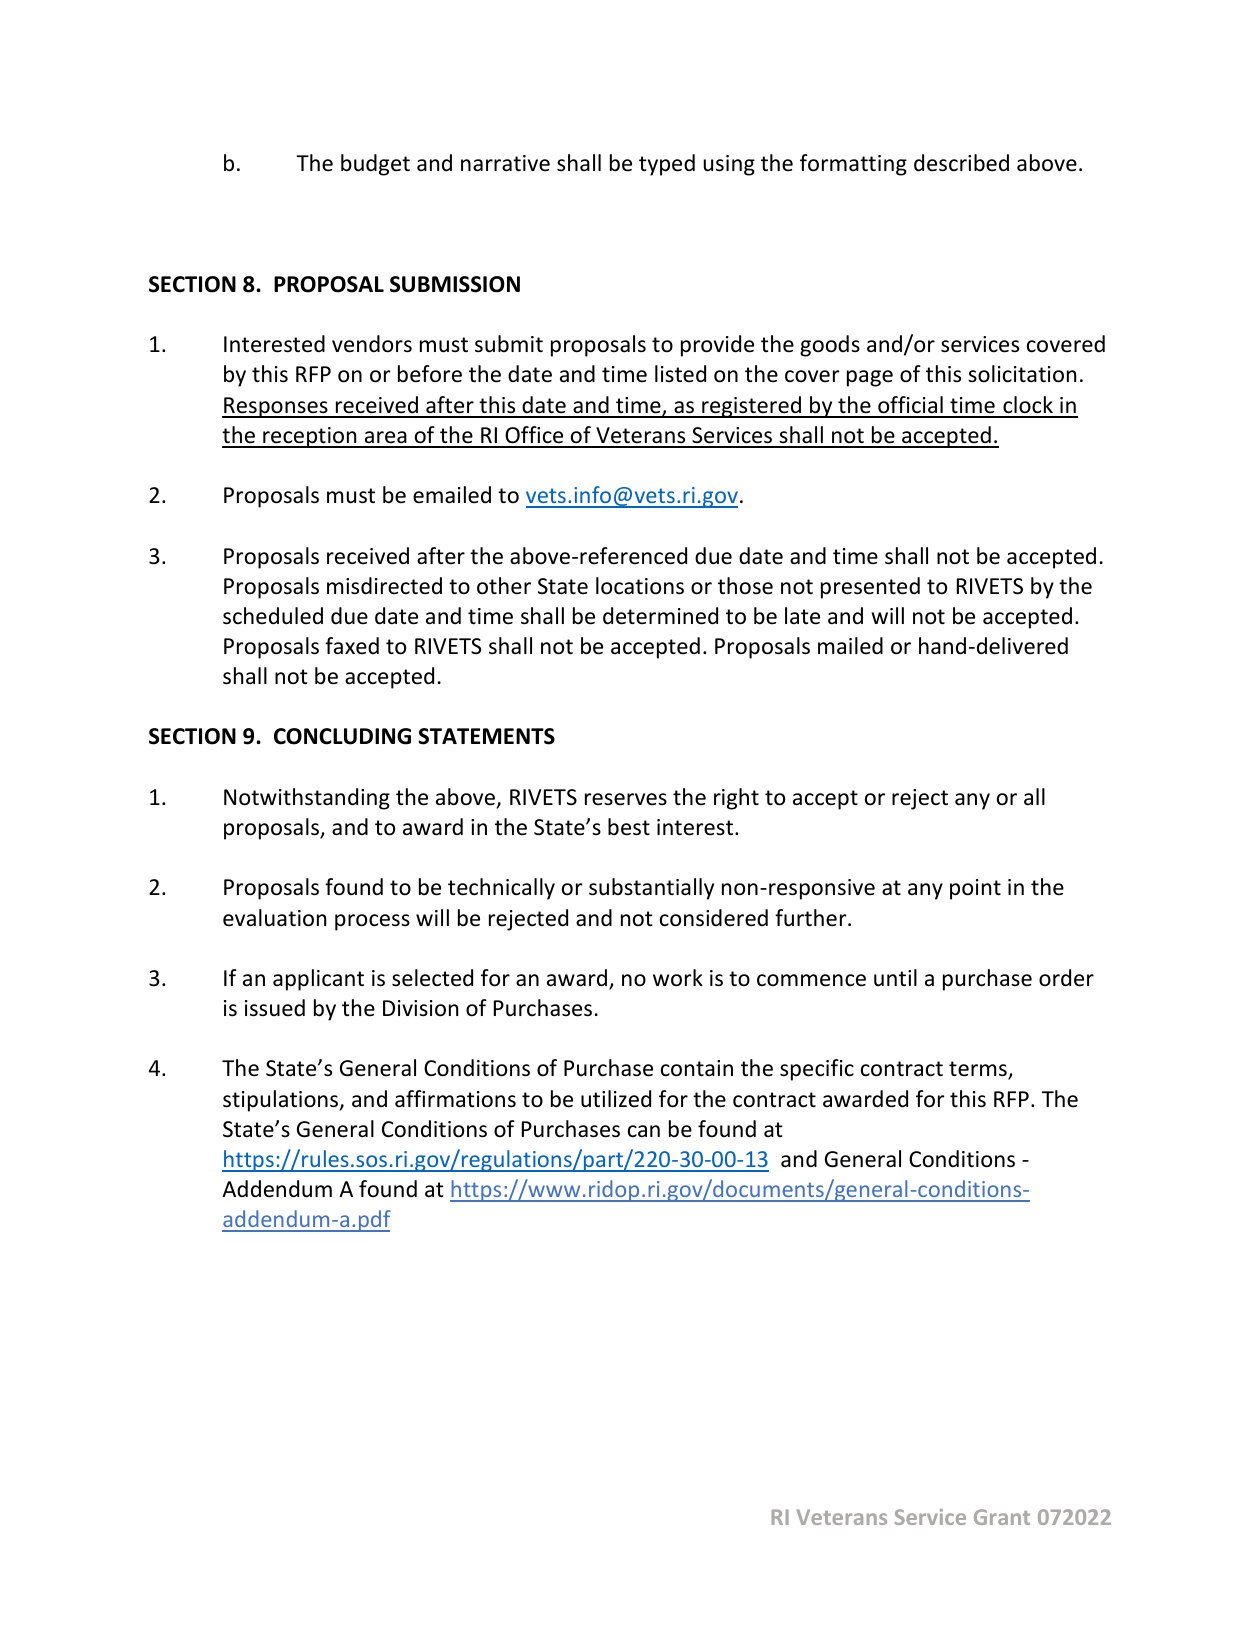  What do you see at coordinates (375, 165) in the screenshot?
I see `budget` at bounding box center [375, 165].
